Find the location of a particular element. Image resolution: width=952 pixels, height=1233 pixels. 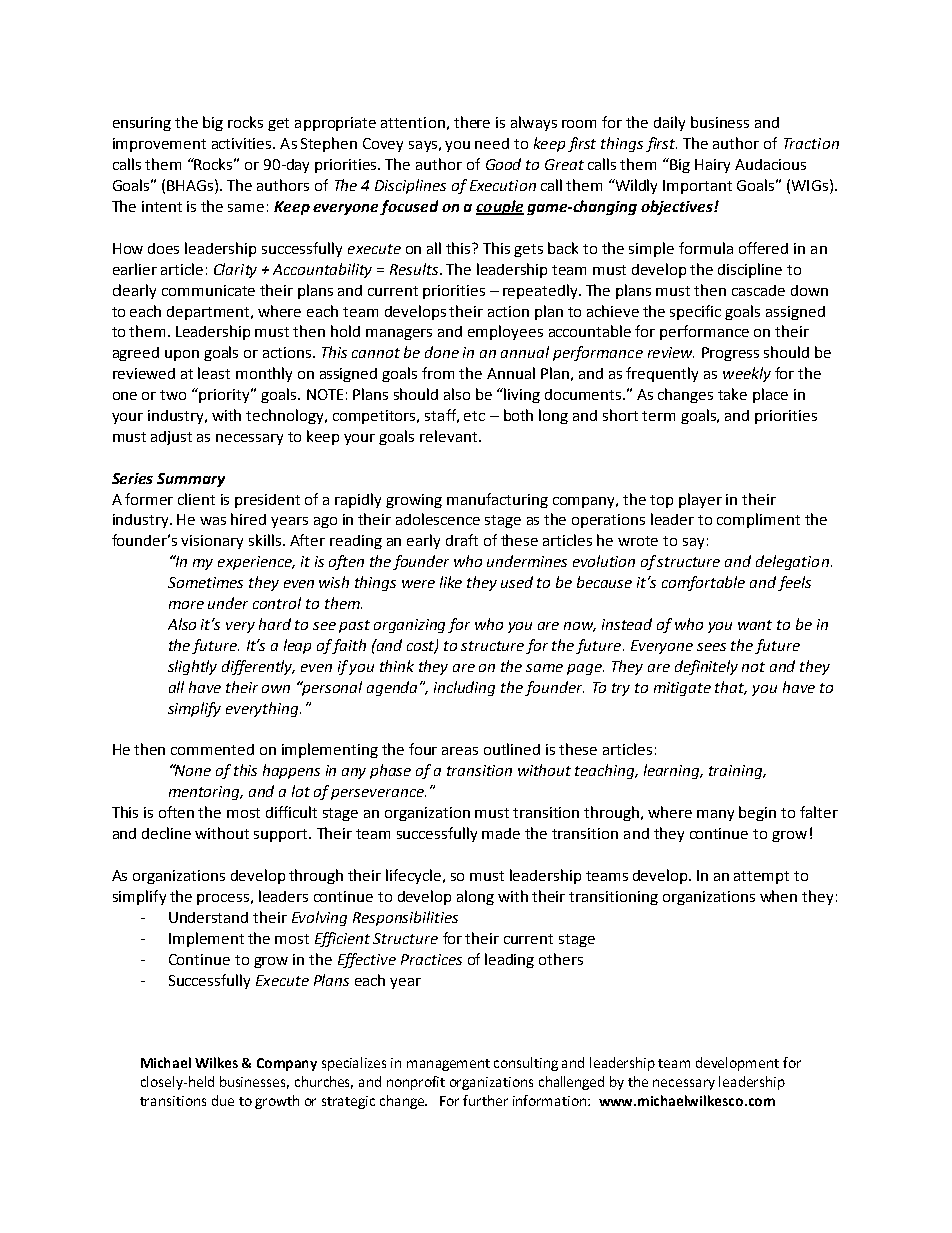

Hairy is located at coordinates (712, 166).
